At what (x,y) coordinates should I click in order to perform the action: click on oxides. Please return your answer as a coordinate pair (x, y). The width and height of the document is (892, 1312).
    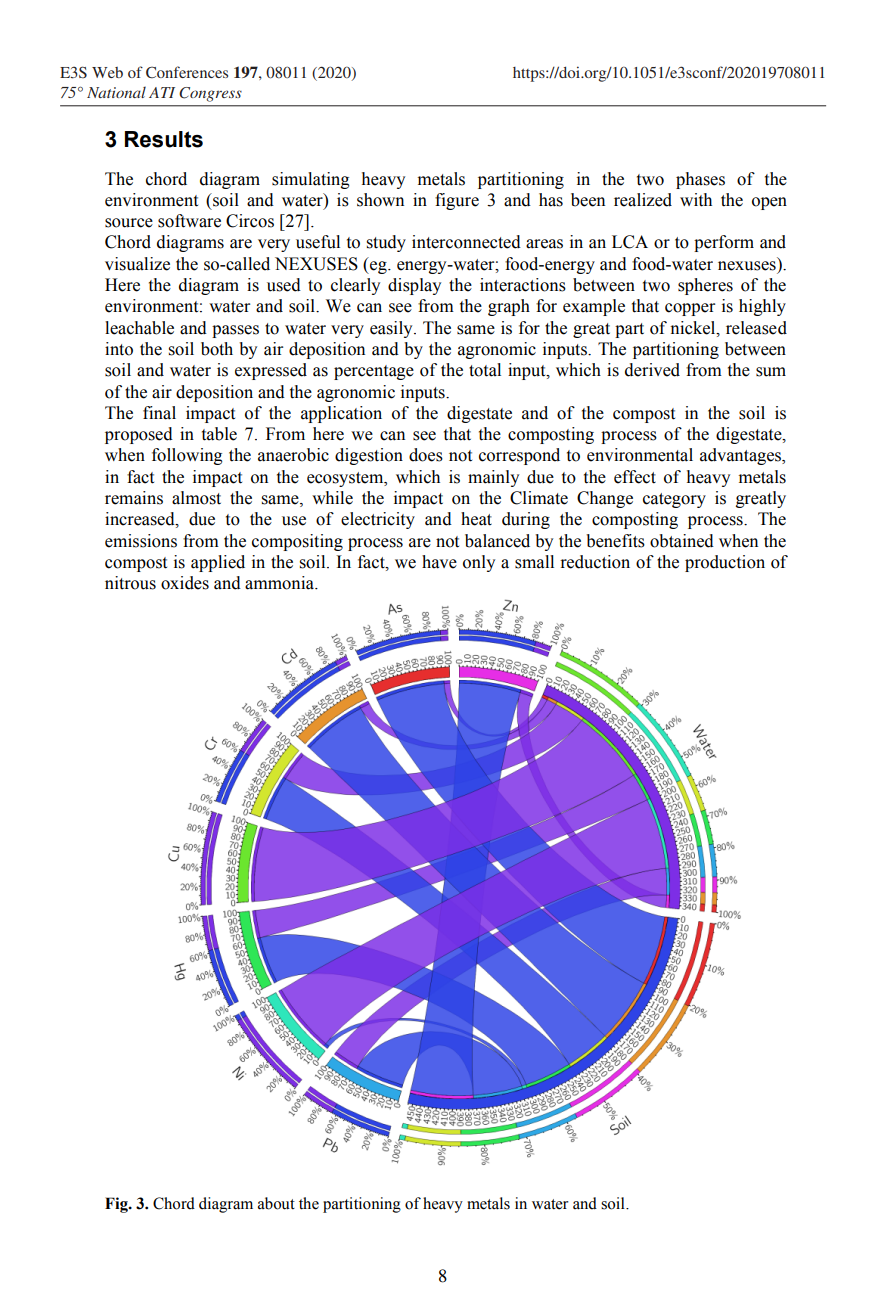
    Looking at the image, I should click on (185, 583).
